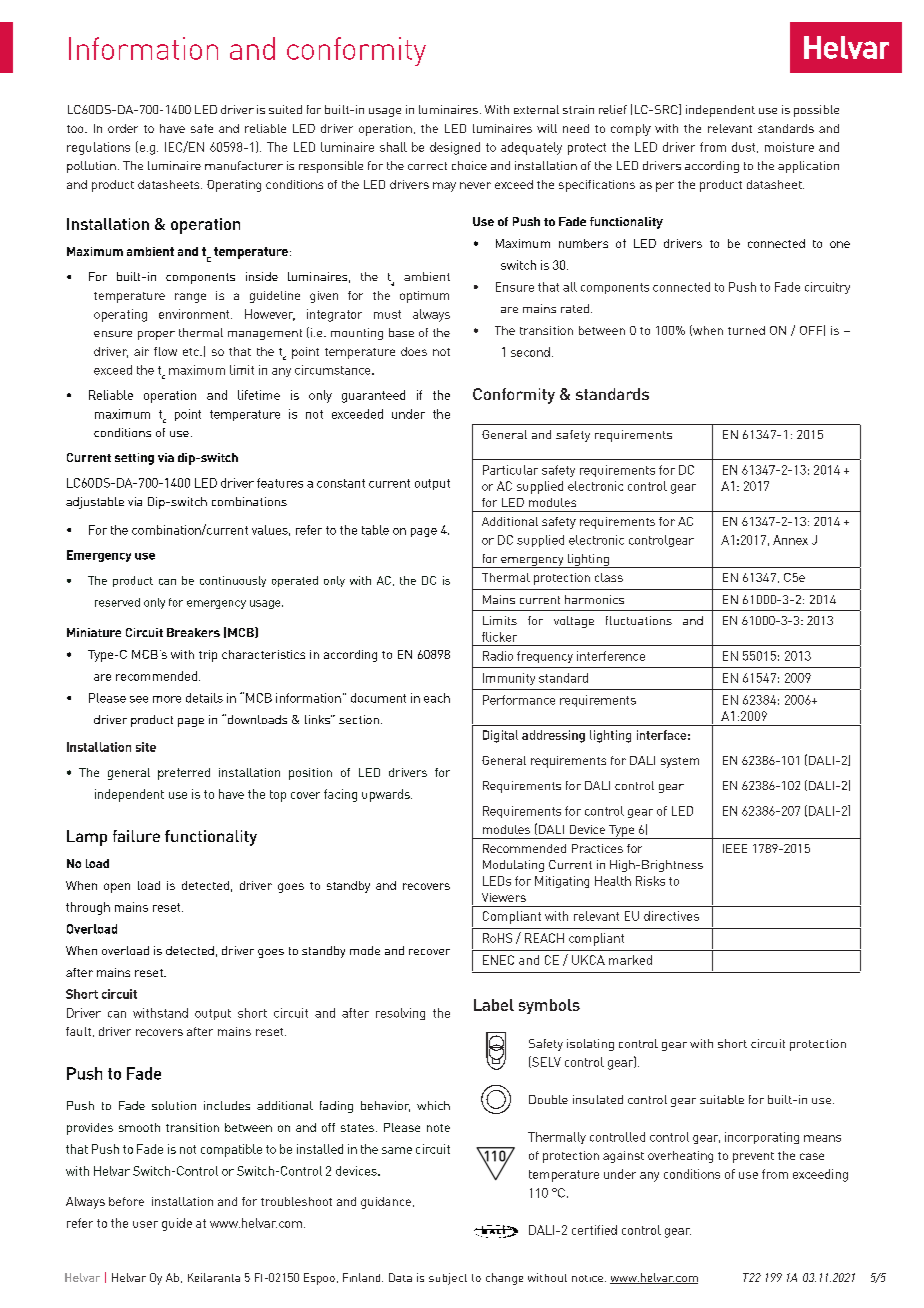 The image size is (924, 1308). Describe the element at coordinates (455, 148) in the document. I see `designed` at that location.
